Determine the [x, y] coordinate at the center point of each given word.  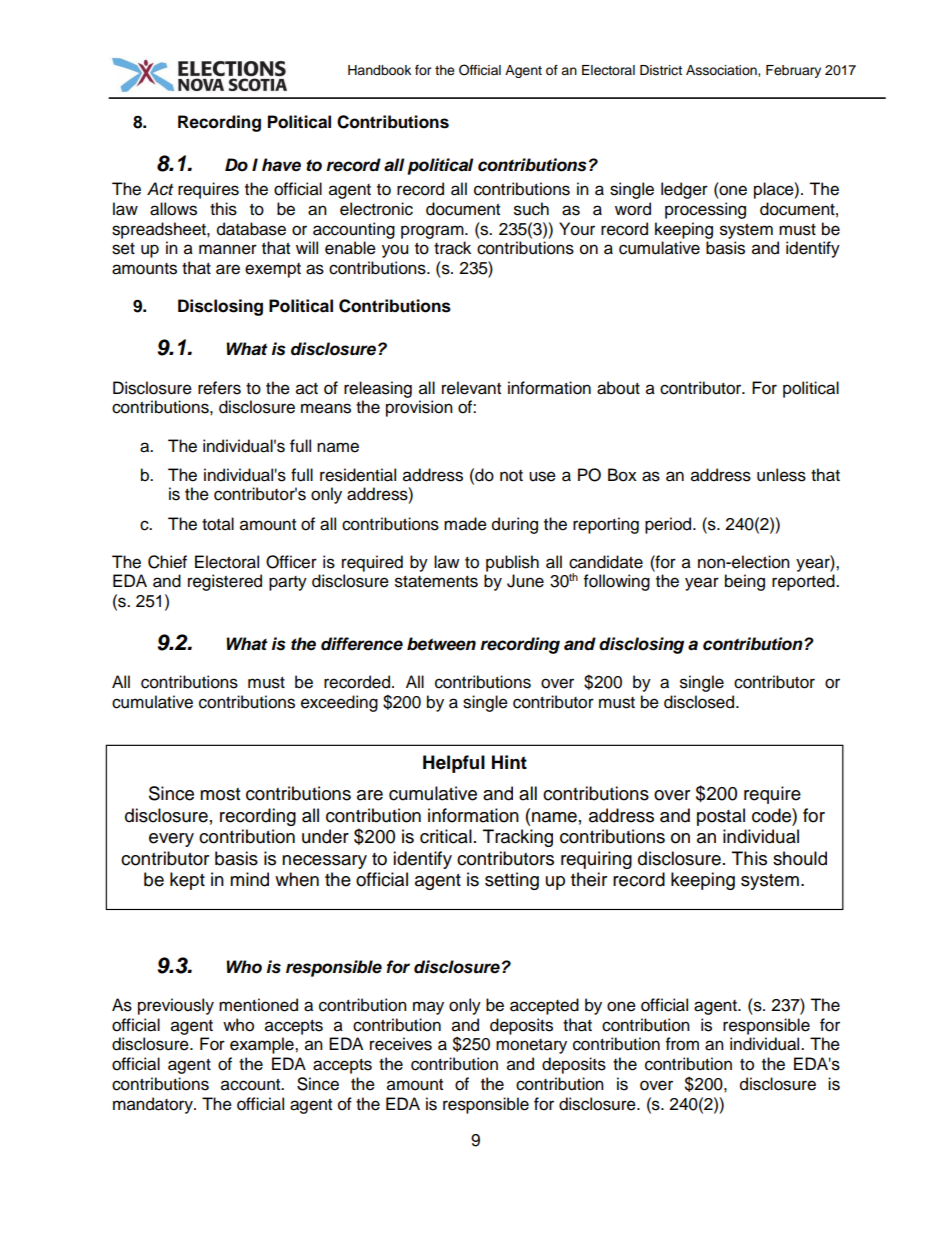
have [281, 165]
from [682, 1044]
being [745, 582]
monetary [531, 1046]
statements [436, 582]
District [661, 70]
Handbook [379, 70]
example [263, 1045]
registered [225, 582]
